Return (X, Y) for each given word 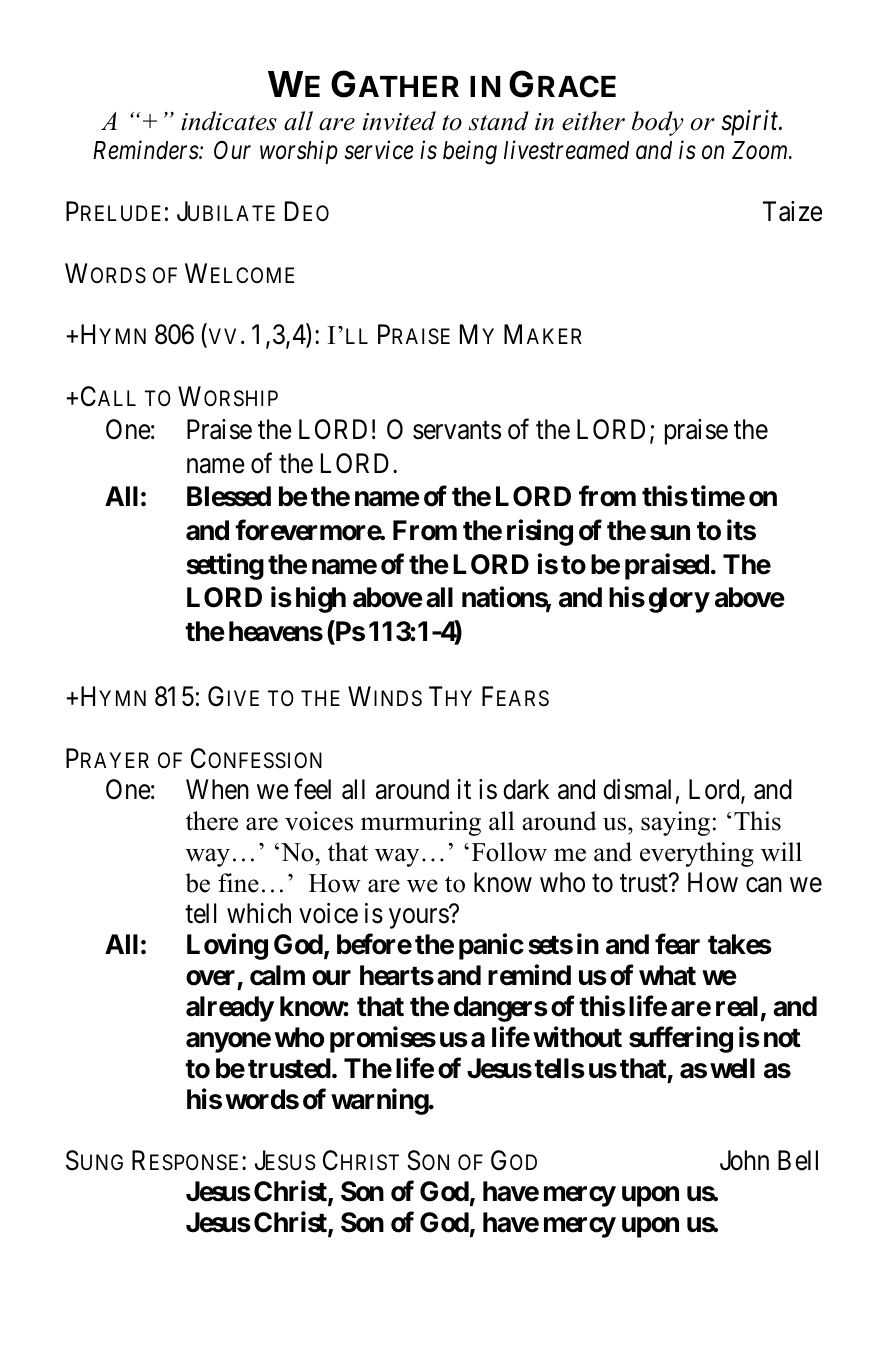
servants (457, 431)
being (470, 152)
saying (675, 823)
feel (312, 789)
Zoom (761, 150)
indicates (229, 121)
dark (526, 789)
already (230, 1009)
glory (679, 600)
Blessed (229, 496)
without (577, 1037)
